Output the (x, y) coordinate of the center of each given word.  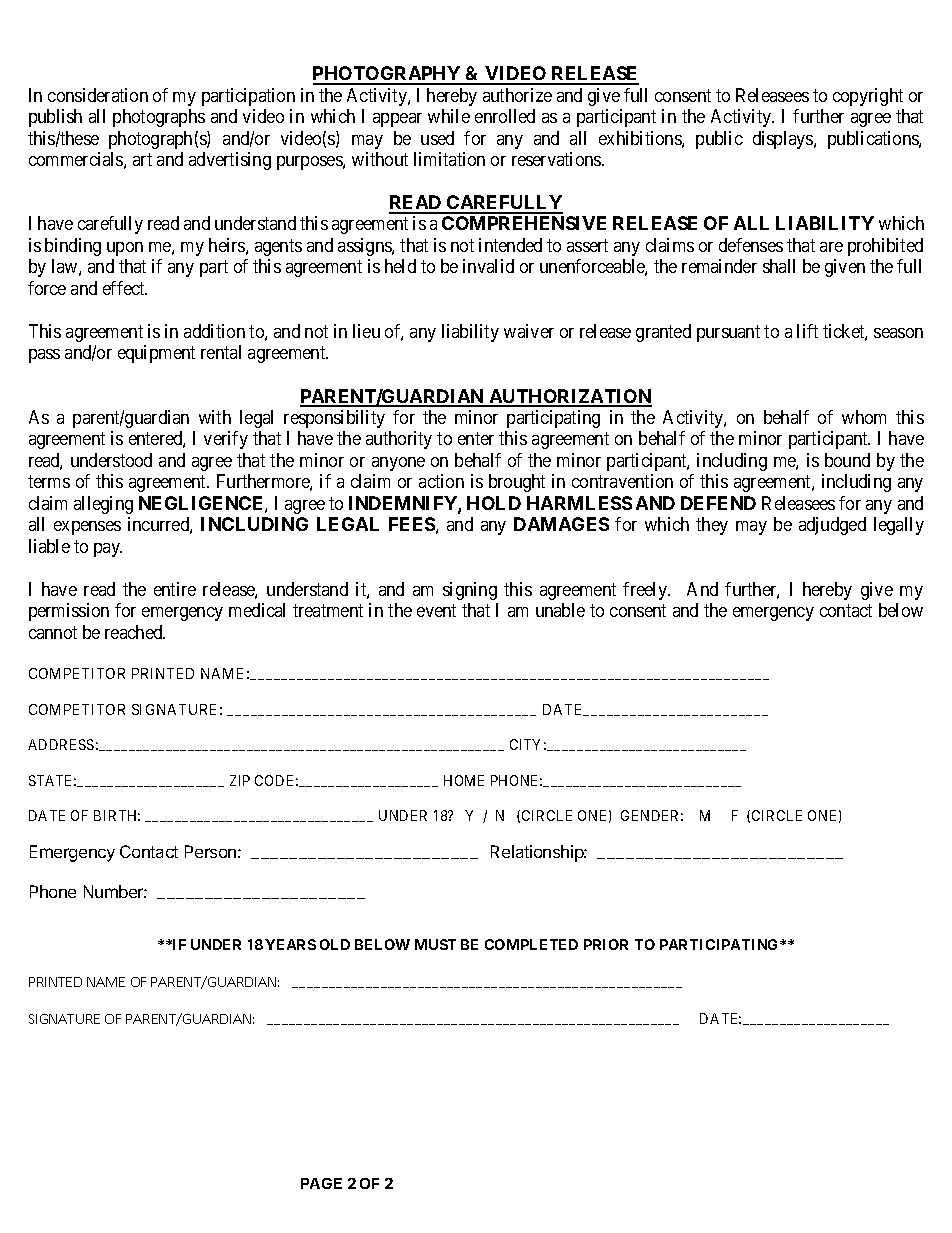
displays (784, 140)
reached (135, 632)
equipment (156, 354)
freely (646, 591)
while (449, 116)
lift (807, 331)
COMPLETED (531, 944)
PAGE (321, 1183)
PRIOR (606, 944)
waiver (529, 331)
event (436, 610)
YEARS (290, 944)
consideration (98, 95)
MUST (435, 944)
